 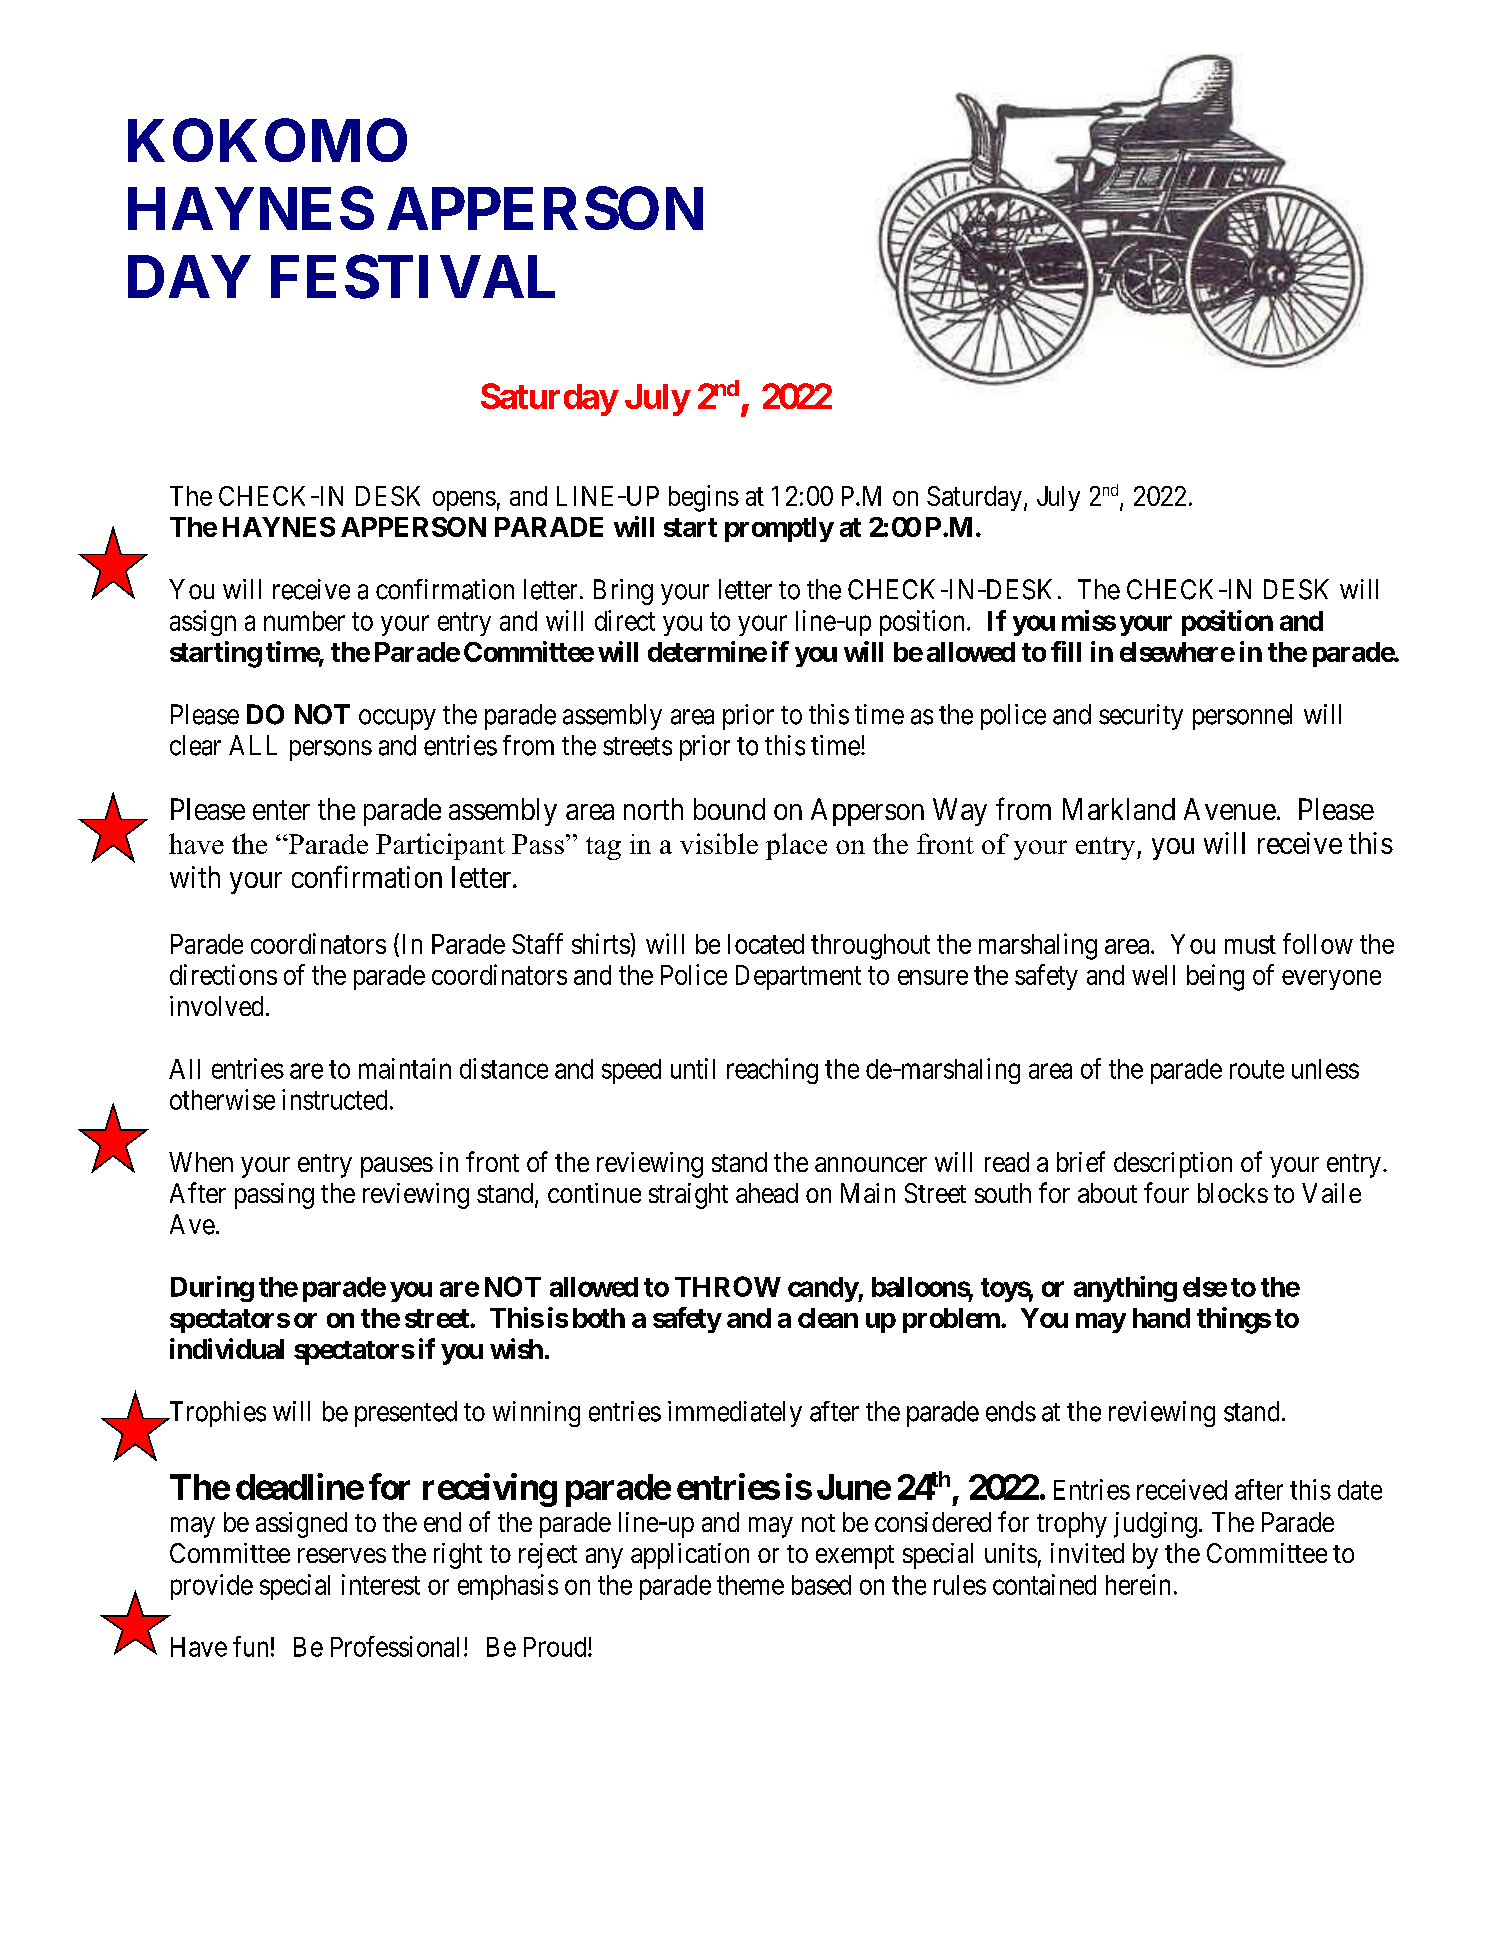 What do you see at coordinates (397, 1167) in the page?
I see `pauses` at bounding box center [397, 1167].
